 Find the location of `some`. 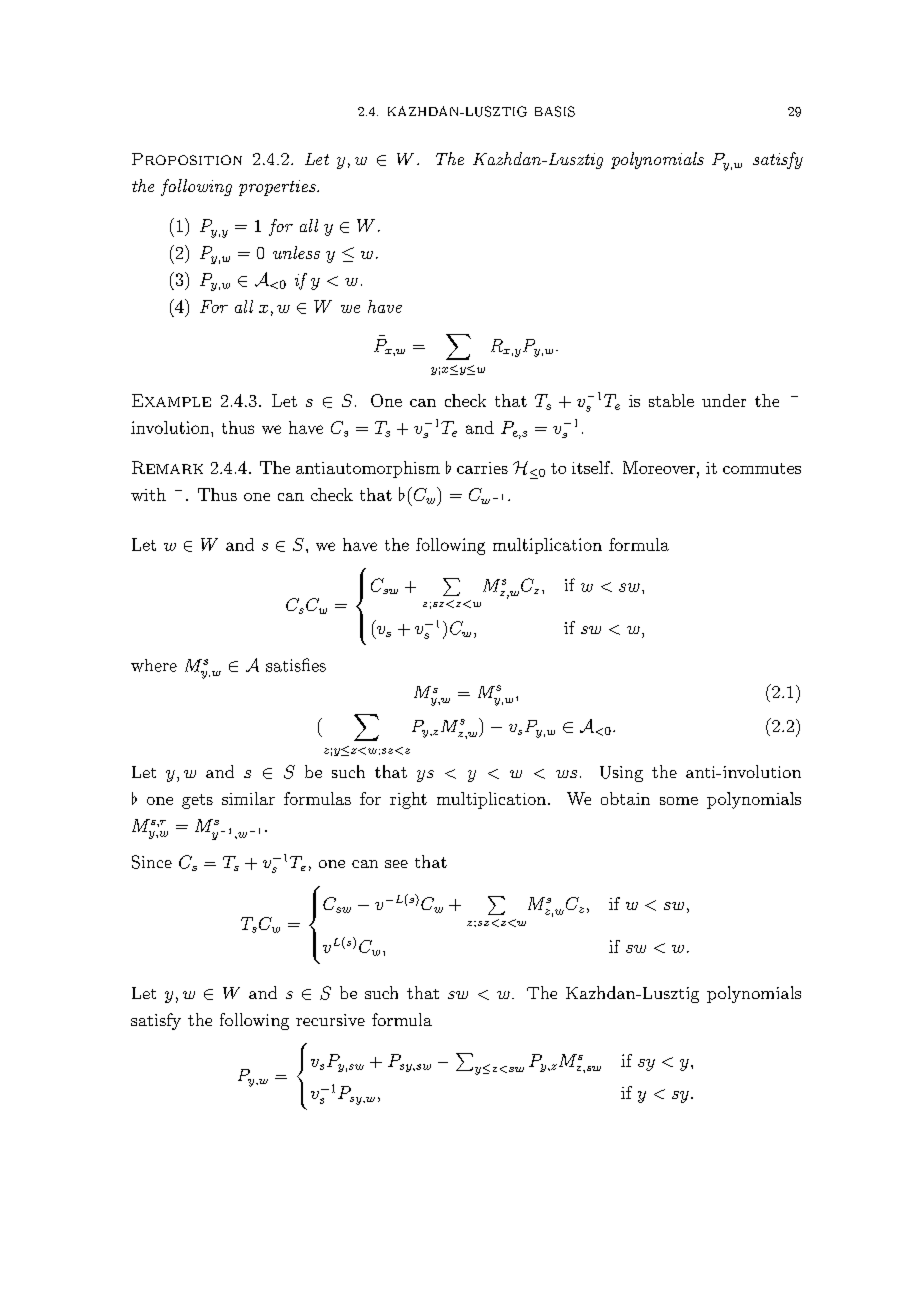

some is located at coordinates (679, 801).
